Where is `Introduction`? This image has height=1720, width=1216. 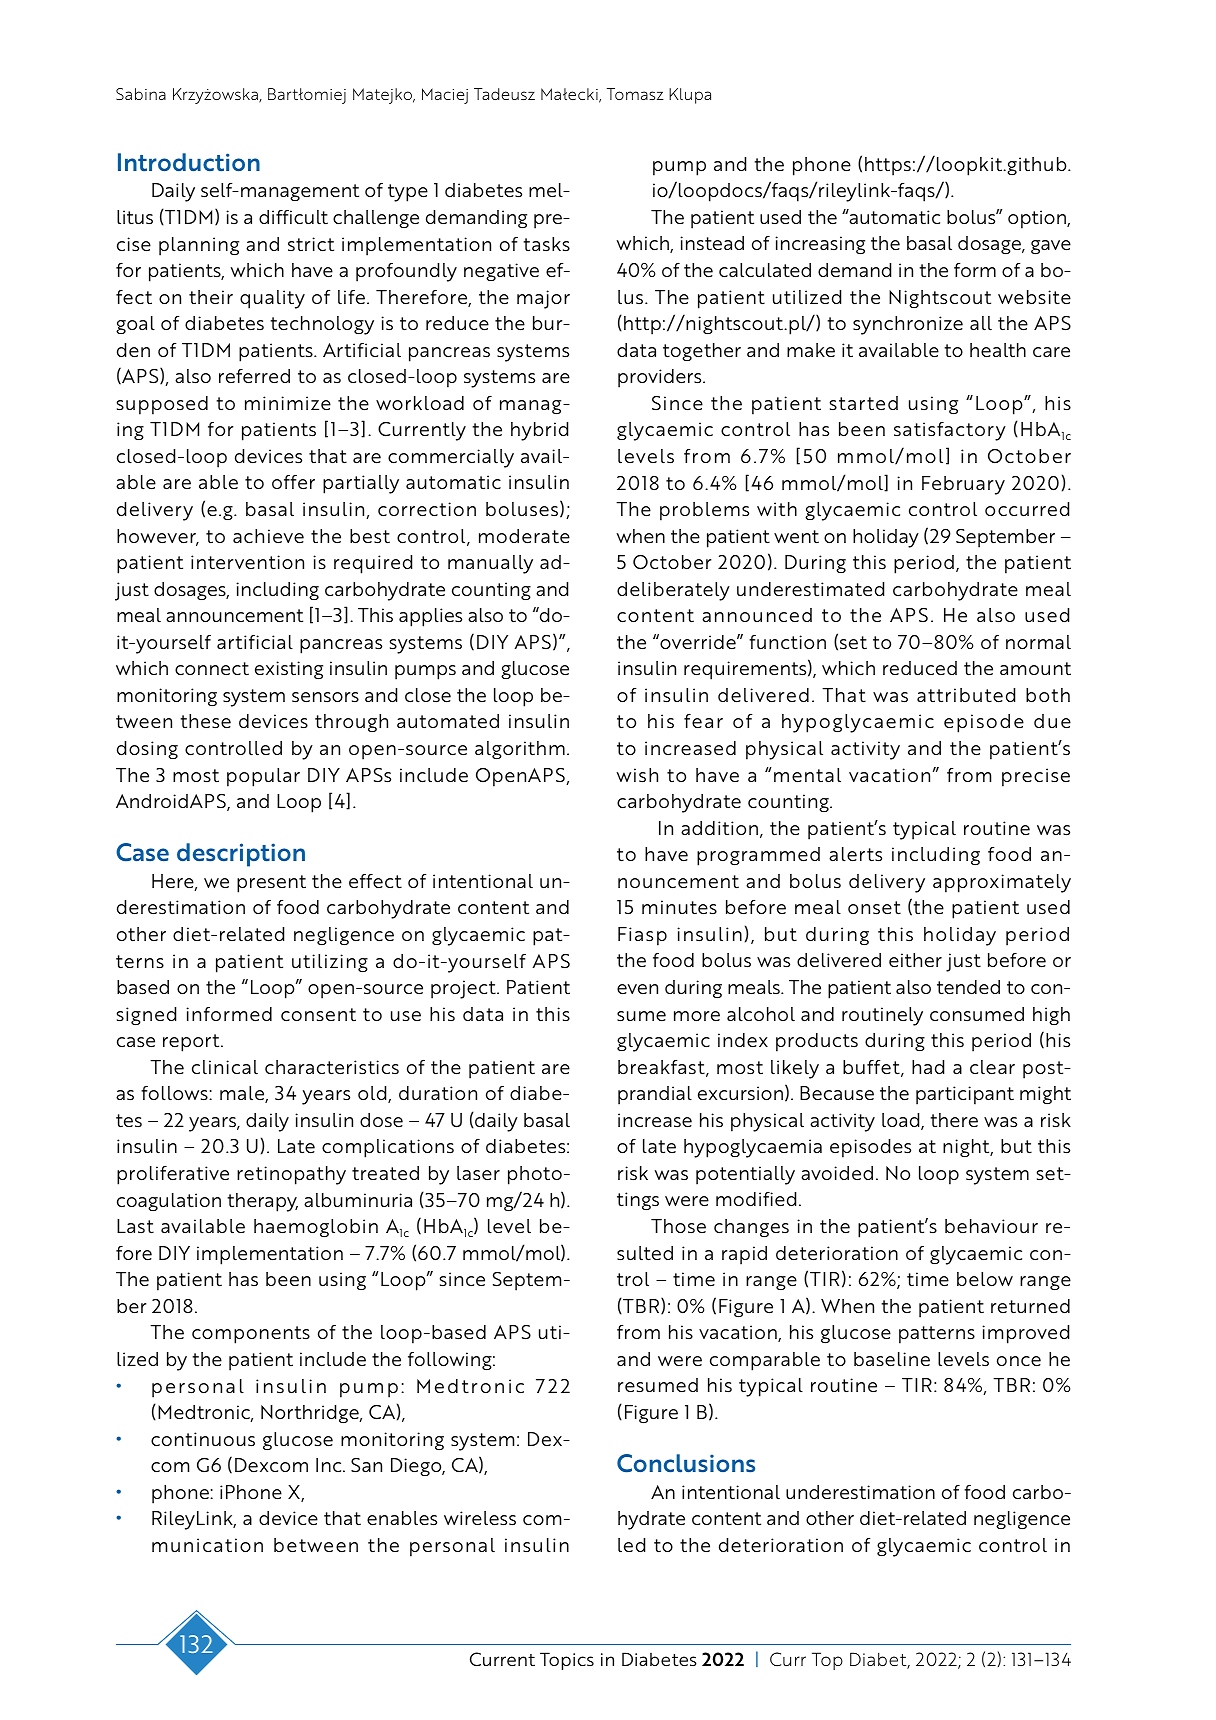 Introduction is located at coordinates (189, 162).
